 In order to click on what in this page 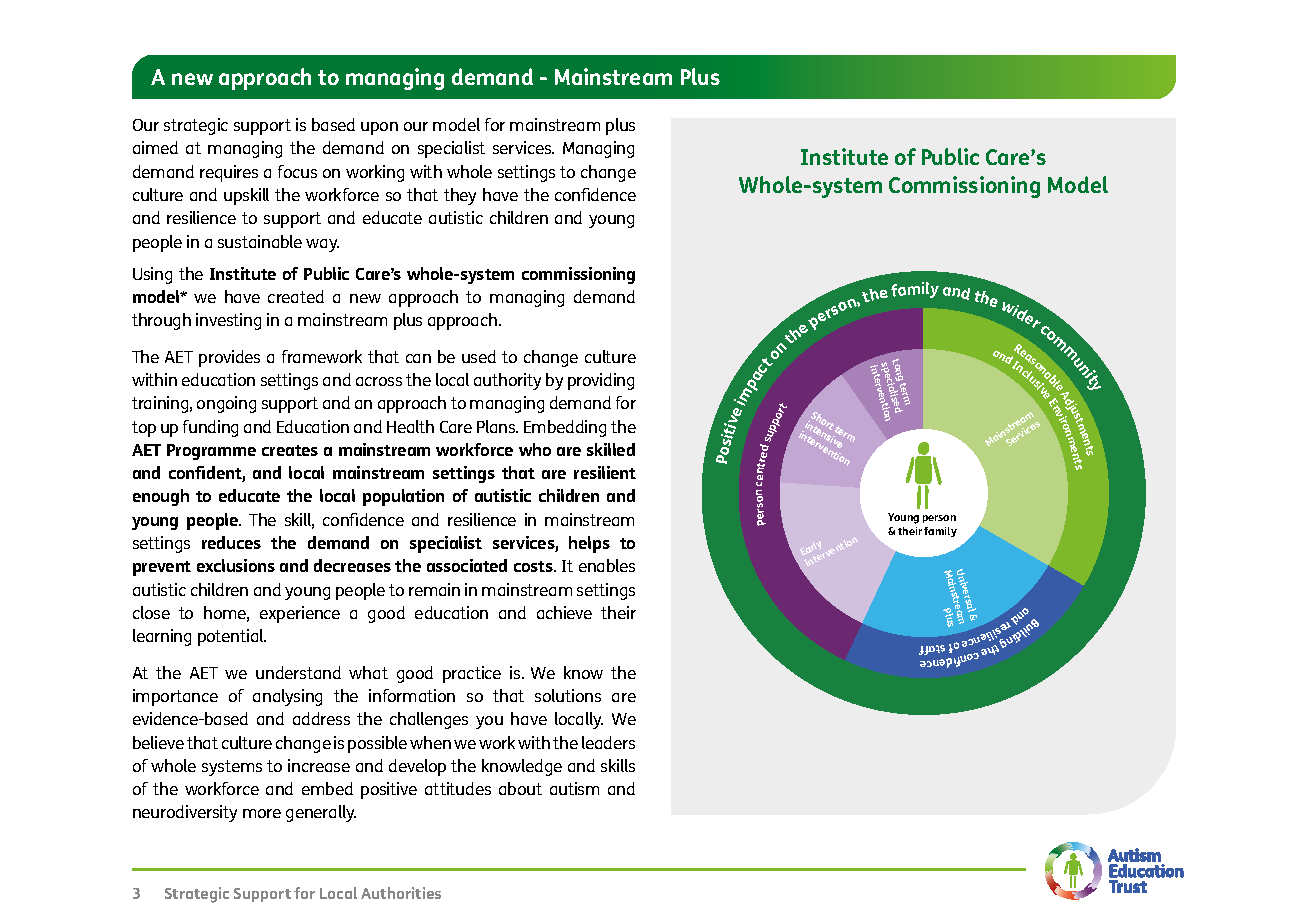, I will do `click(368, 672)`.
